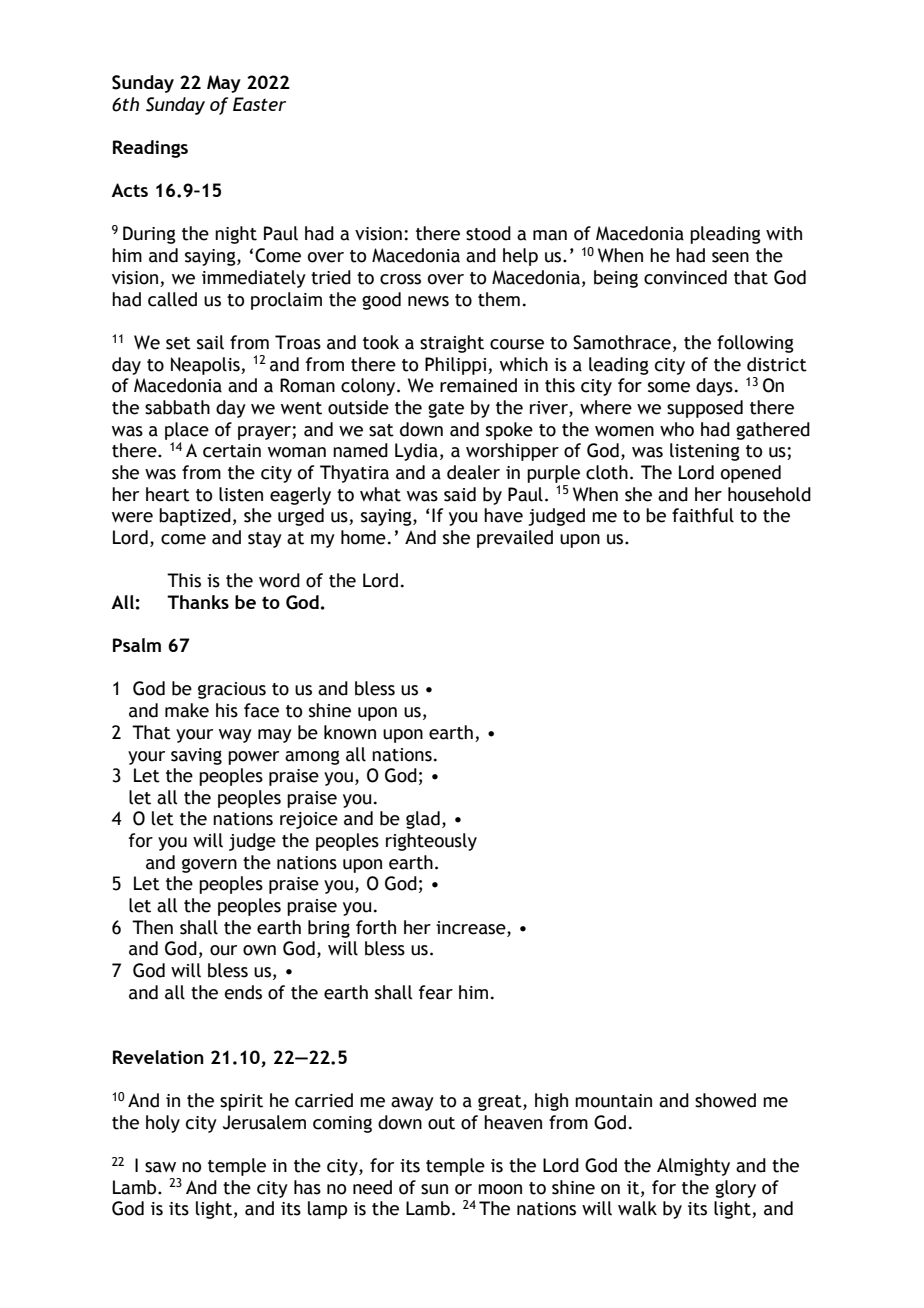 The image size is (924, 1308). I want to click on Almighty, so click(693, 1167).
